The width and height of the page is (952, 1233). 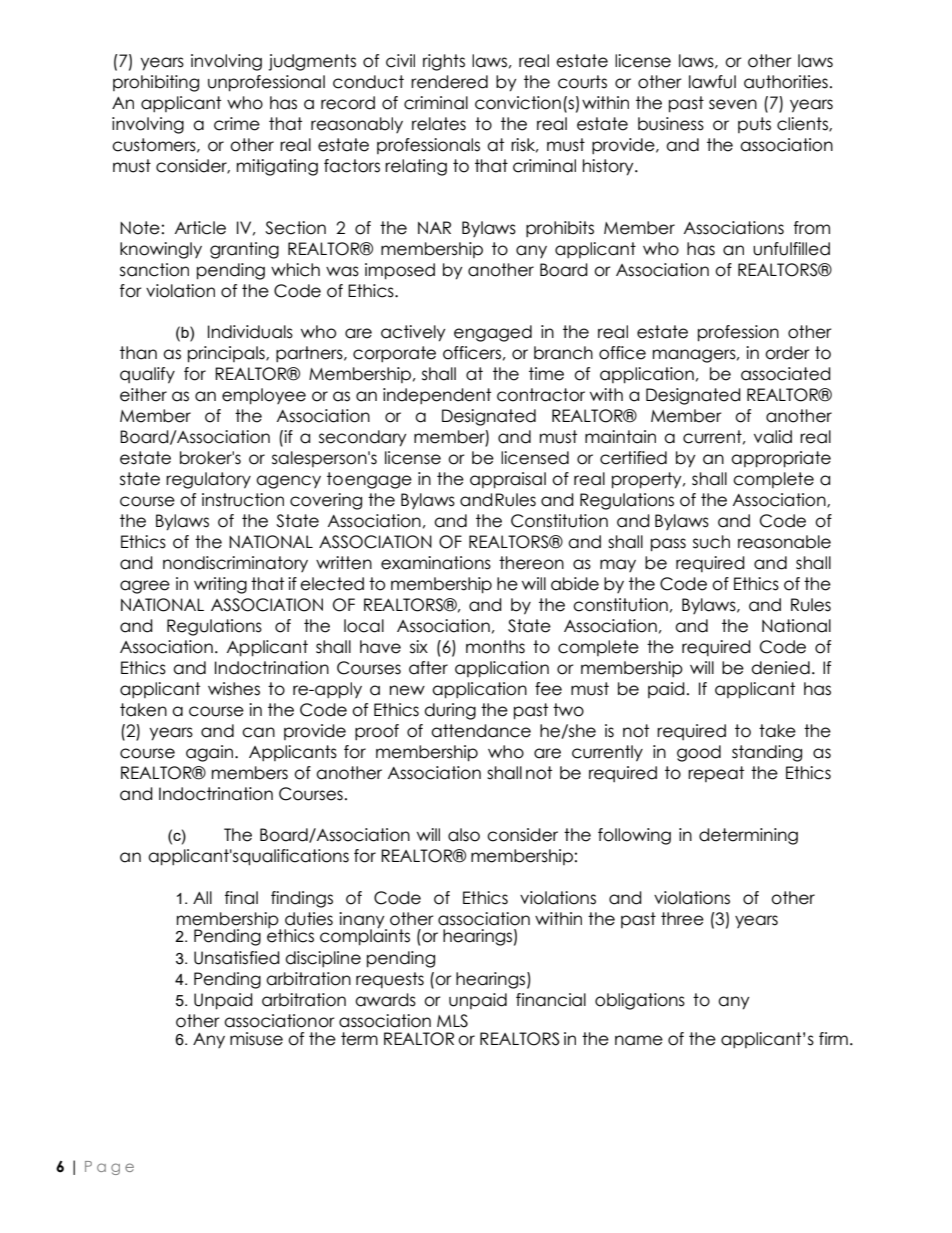 I want to click on months, so click(x=495, y=647).
